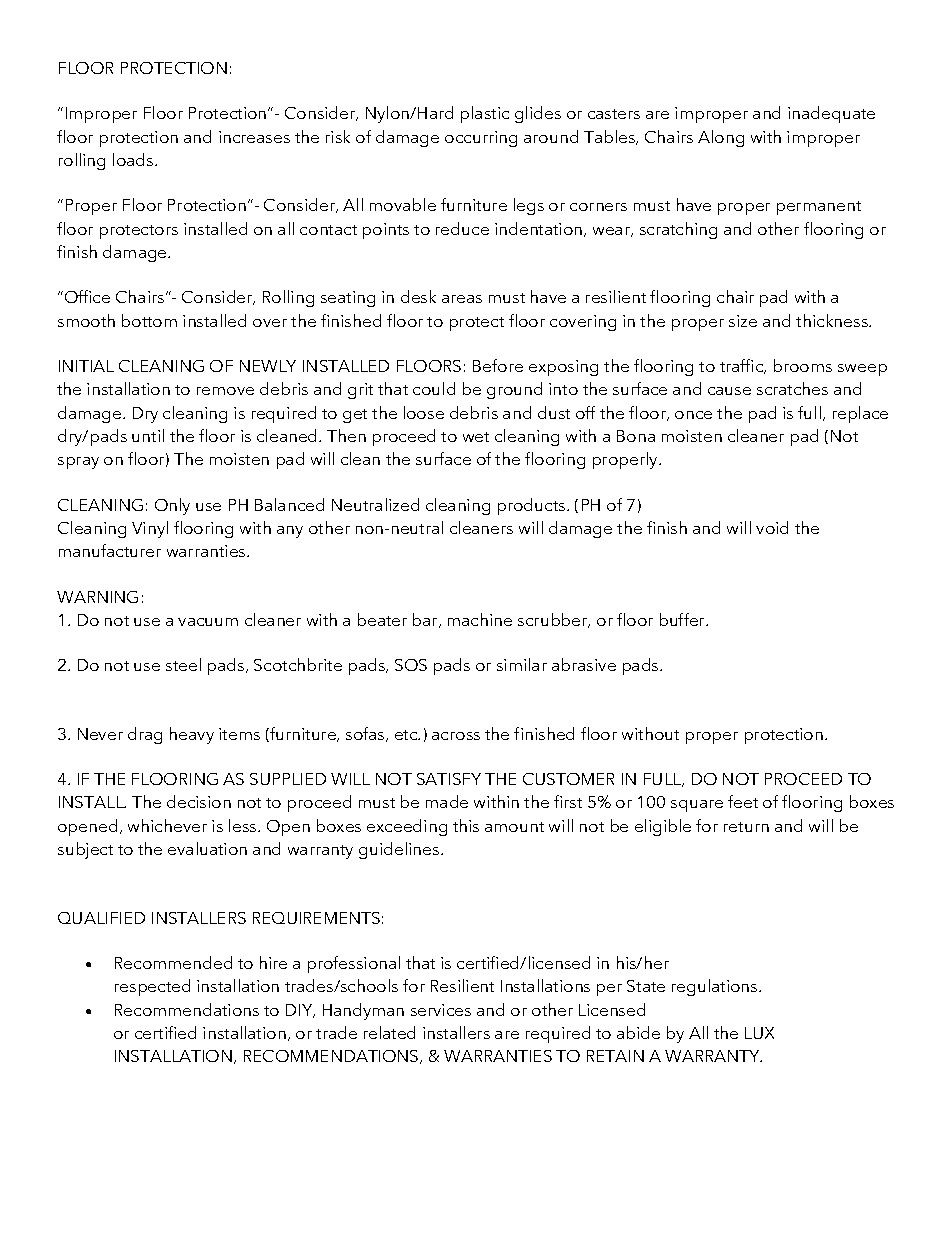 The height and width of the screenshot is (1233, 952). What do you see at coordinates (225, 391) in the screenshot?
I see `remove` at bounding box center [225, 391].
